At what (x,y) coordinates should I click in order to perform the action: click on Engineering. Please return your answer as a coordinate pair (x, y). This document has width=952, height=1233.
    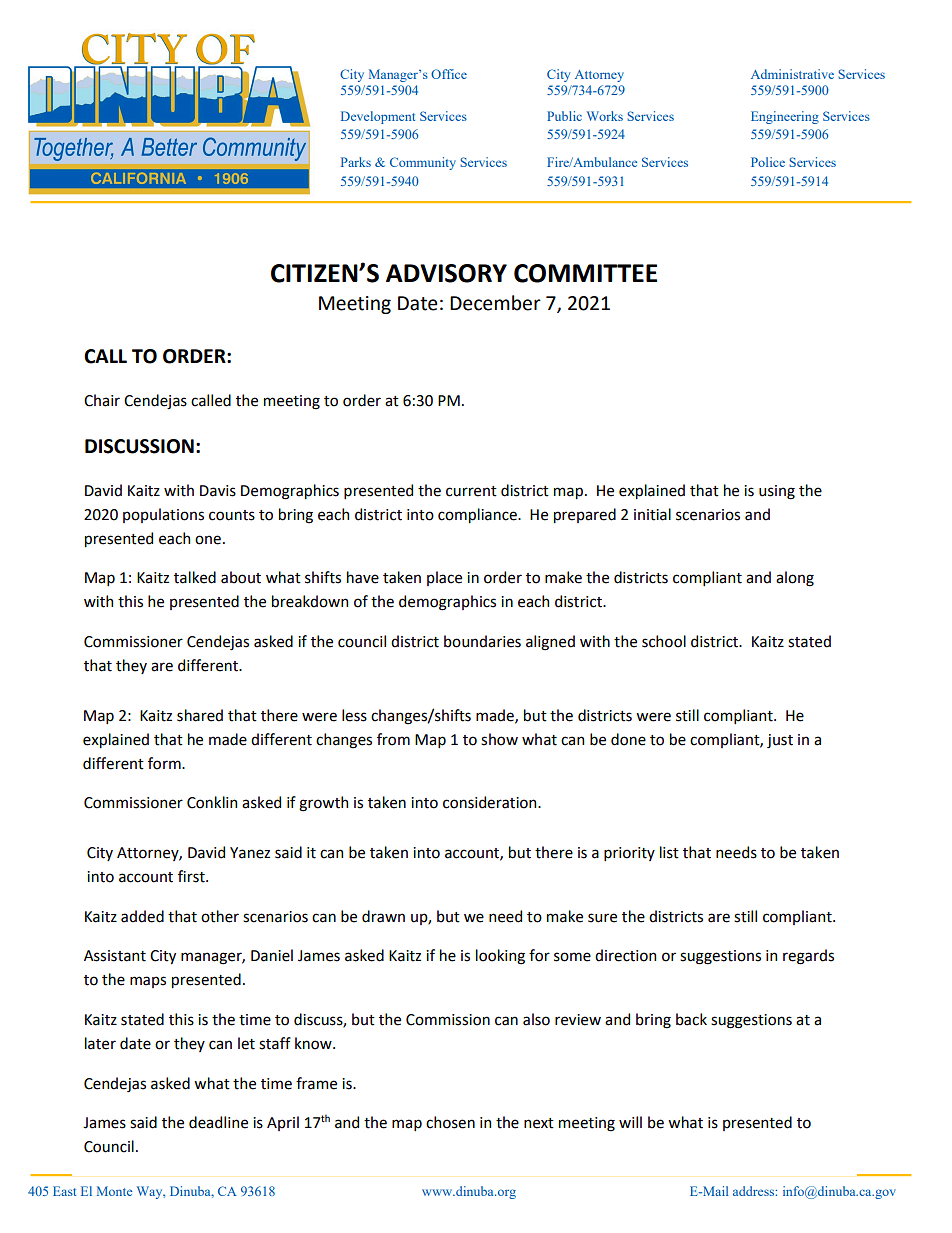
    Looking at the image, I should click on (785, 117).
